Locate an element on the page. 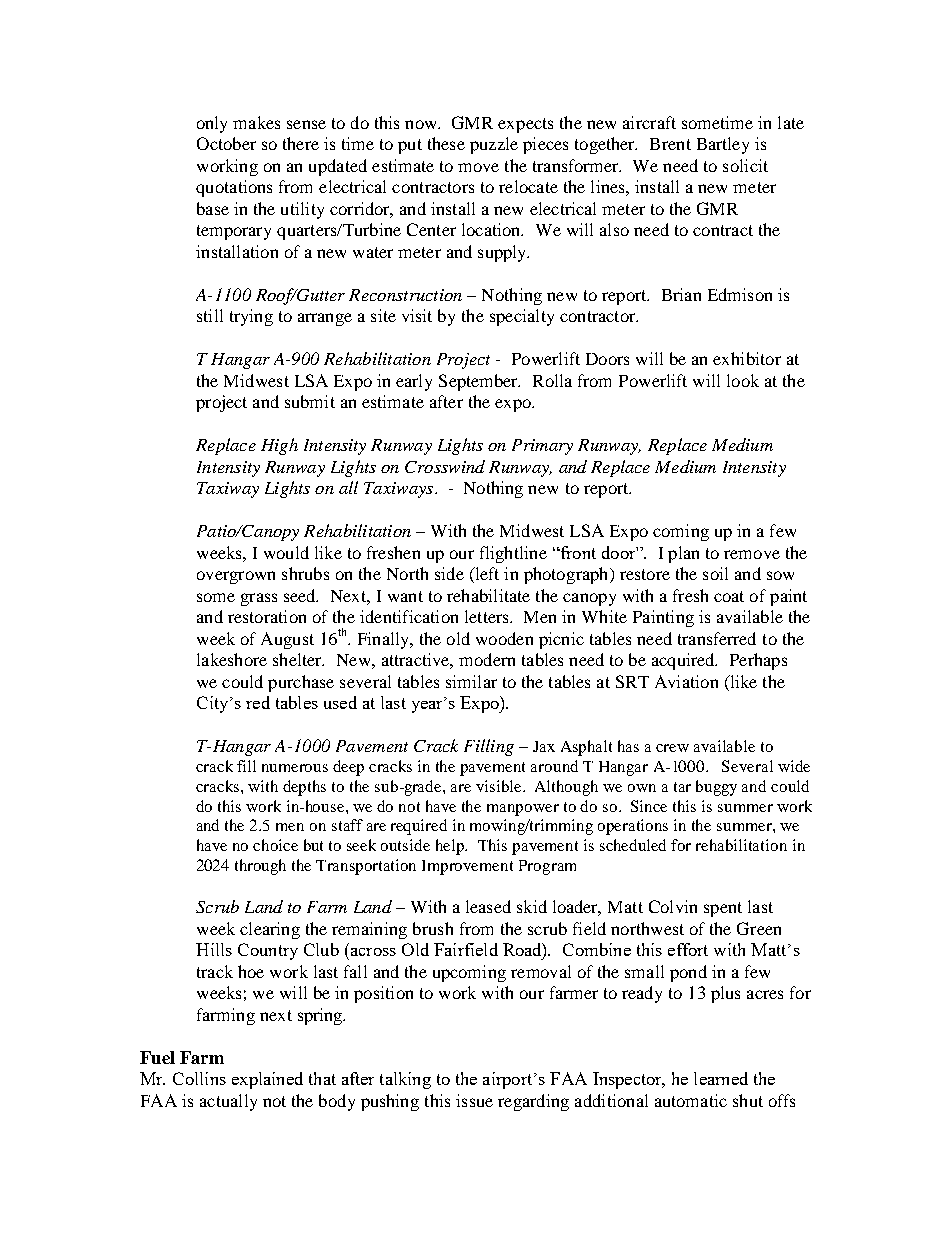 This page has width=952, height=1233. specialty is located at coordinates (522, 317).
